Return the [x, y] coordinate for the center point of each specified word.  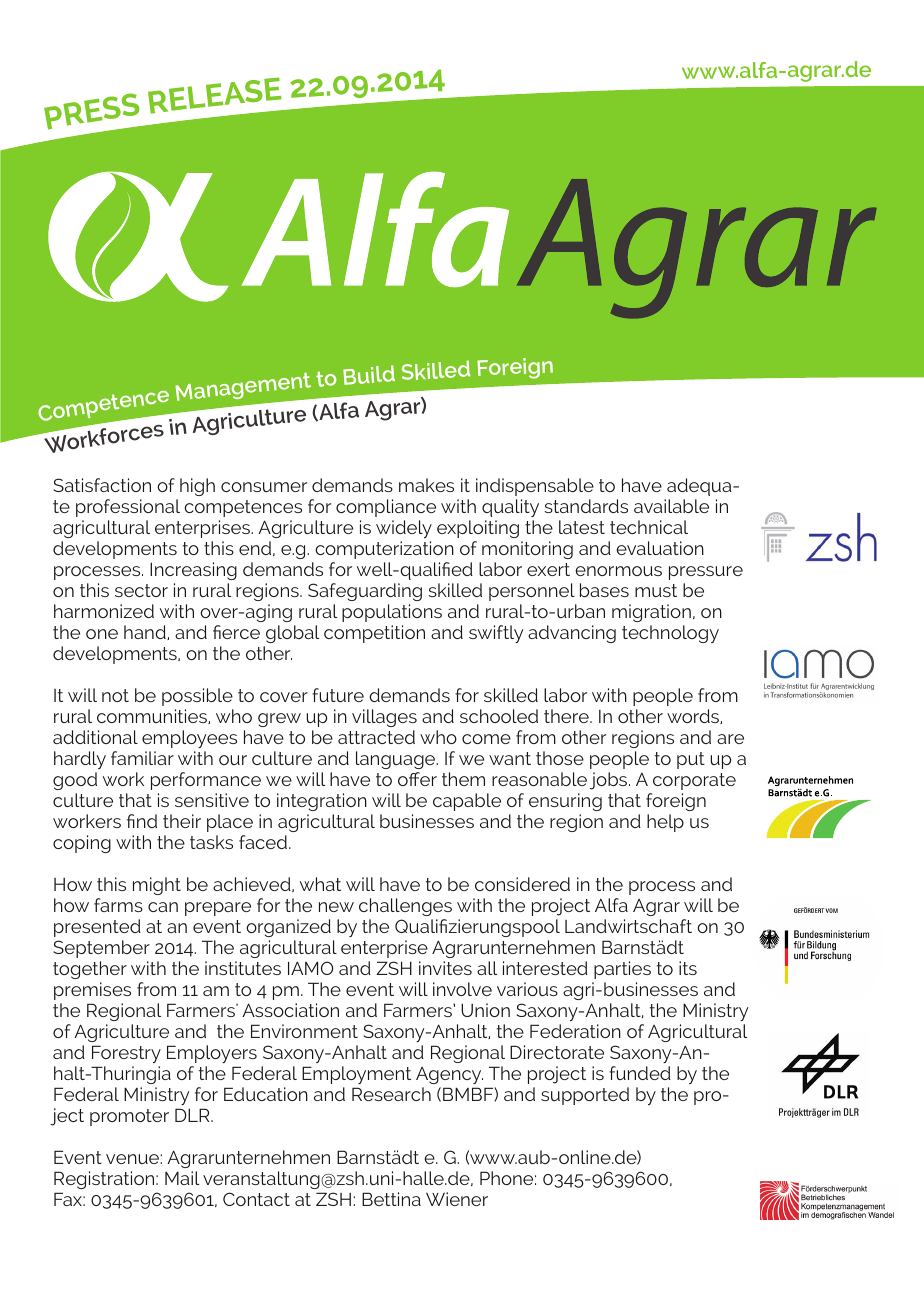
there [567, 716]
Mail [182, 1178]
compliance [386, 508]
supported [585, 1096]
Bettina [391, 1199]
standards [586, 506]
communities [153, 716]
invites [445, 968]
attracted [376, 737]
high [197, 487]
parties [622, 970]
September [101, 949]
